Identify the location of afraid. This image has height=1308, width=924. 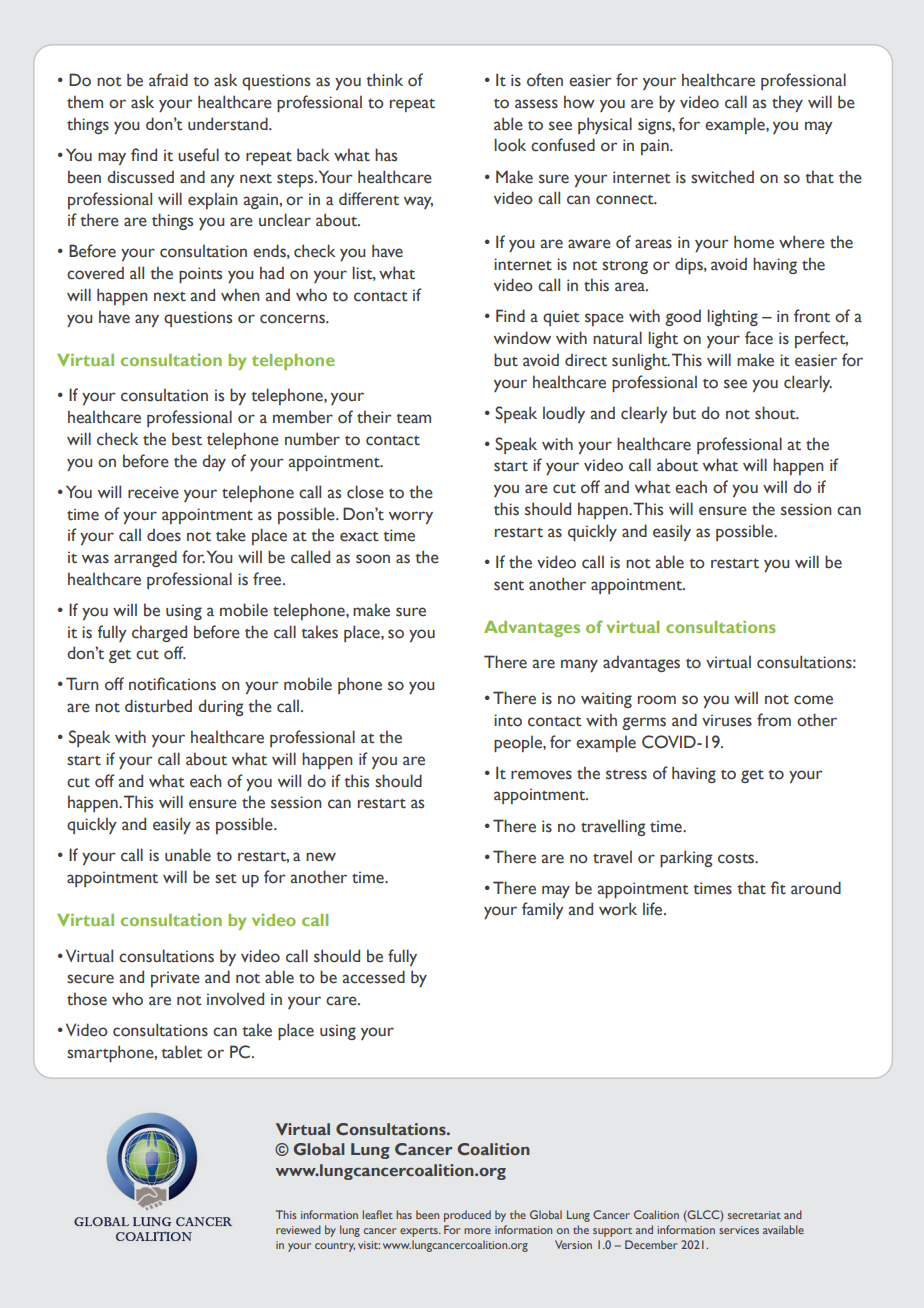
(168, 80).
